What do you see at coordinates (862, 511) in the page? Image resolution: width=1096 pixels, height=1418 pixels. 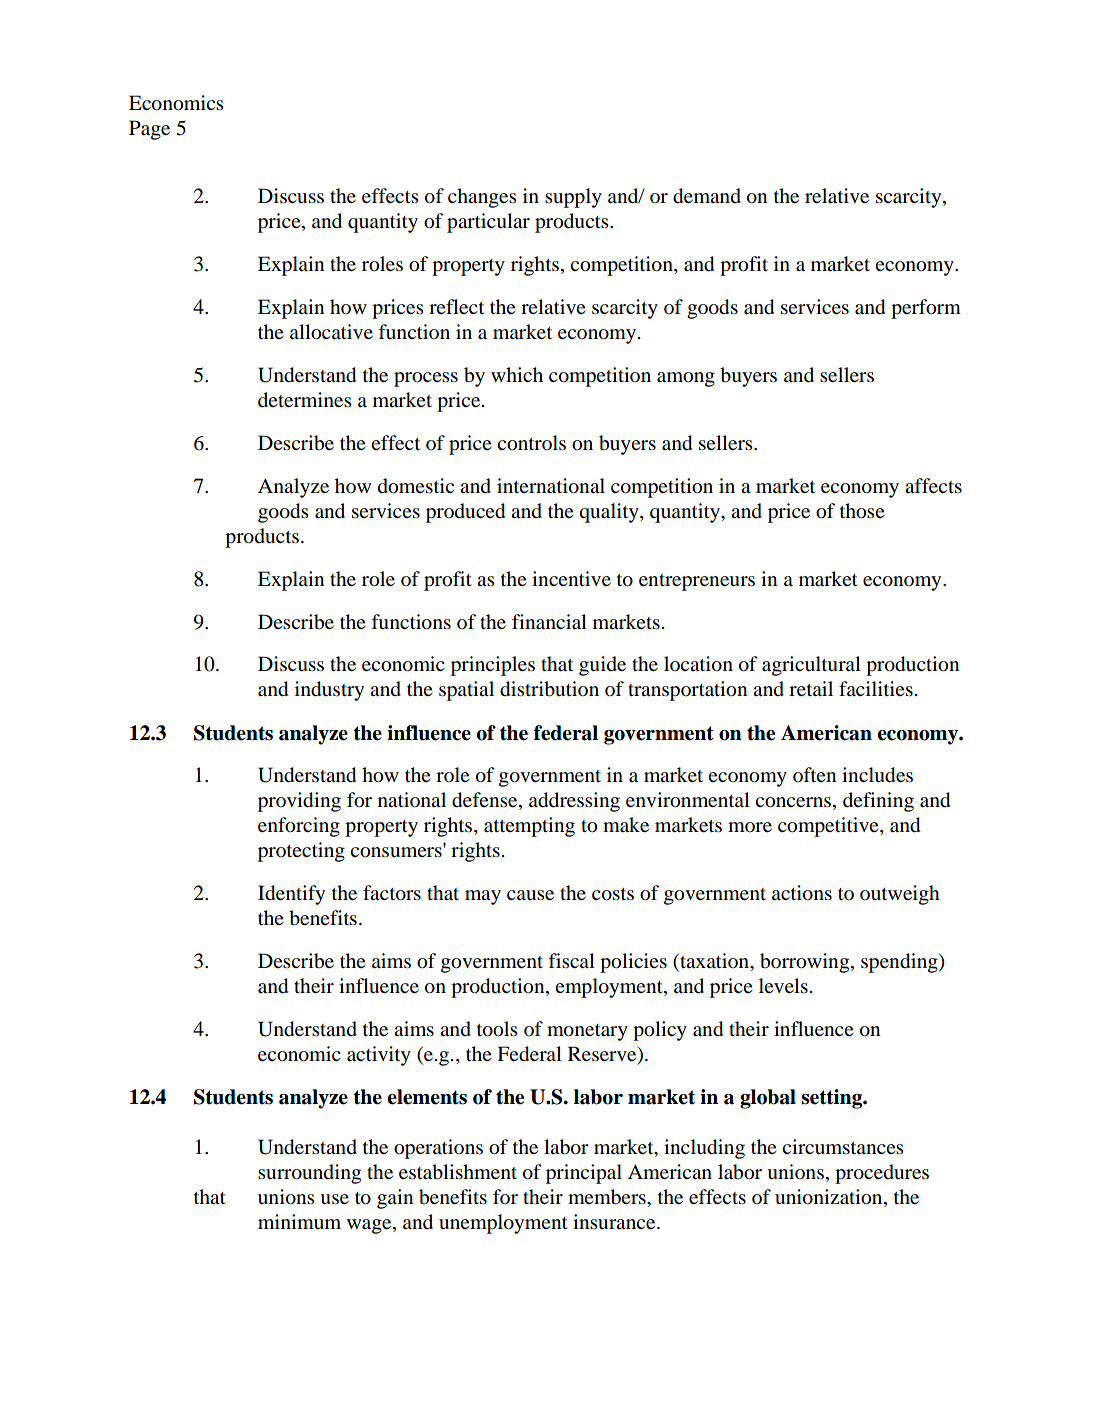 I see `those` at bounding box center [862, 511].
